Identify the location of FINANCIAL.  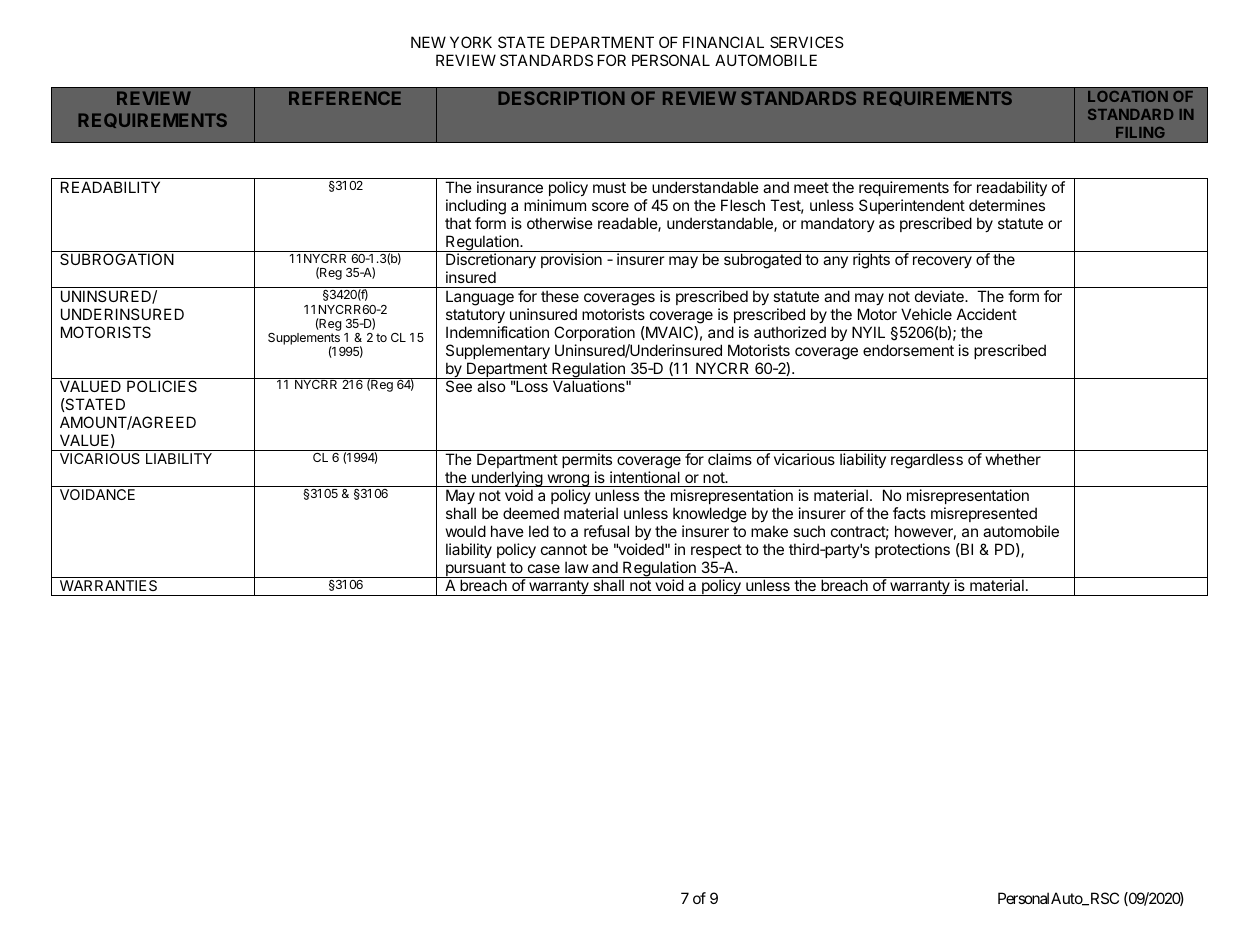
(723, 42).
